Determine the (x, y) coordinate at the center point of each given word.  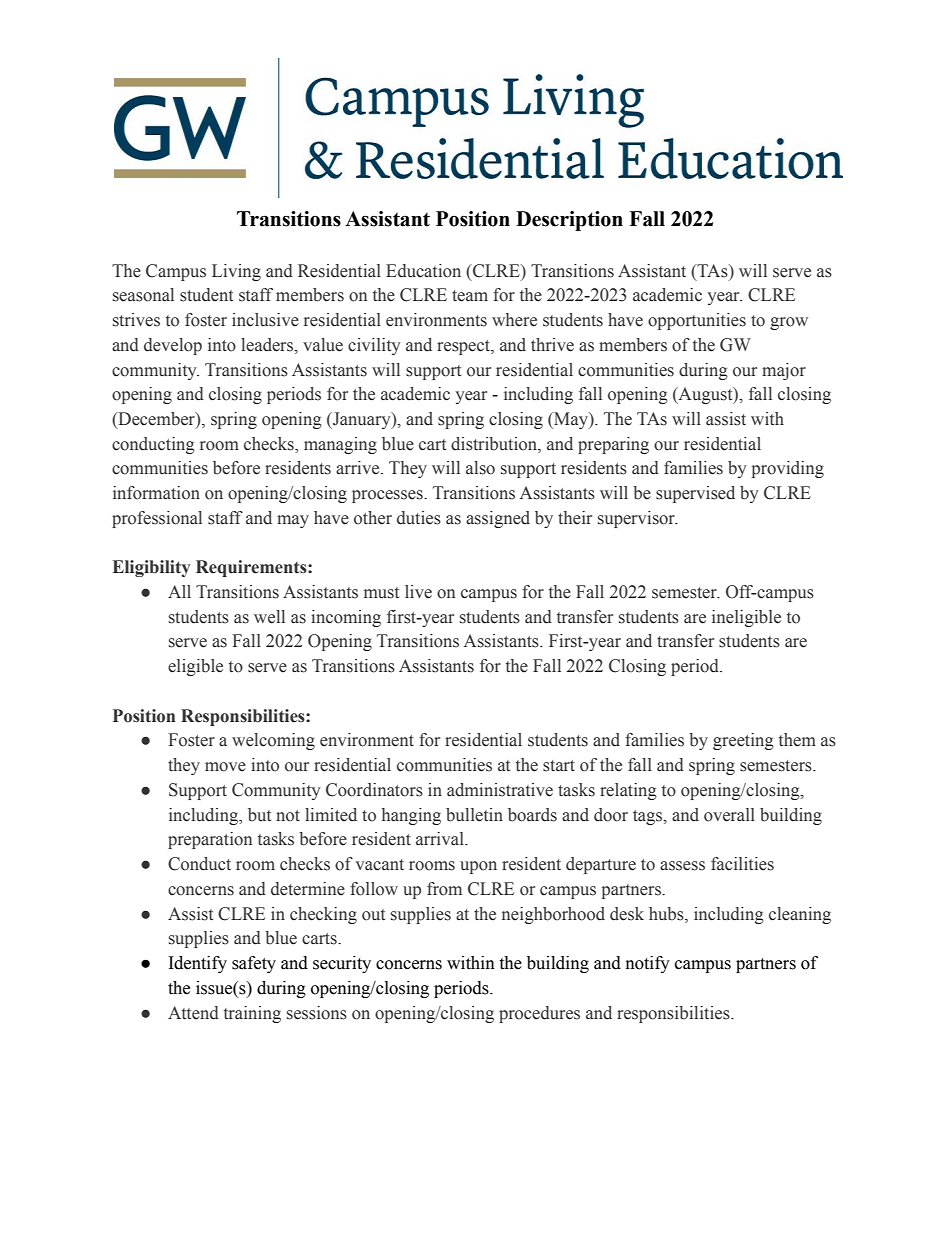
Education (423, 271)
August (705, 395)
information (156, 493)
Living (236, 272)
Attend (193, 1013)
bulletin (474, 815)
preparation (210, 840)
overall (729, 815)
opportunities (697, 321)
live (418, 592)
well (269, 617)
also (480, 468)
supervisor (637, 519)
